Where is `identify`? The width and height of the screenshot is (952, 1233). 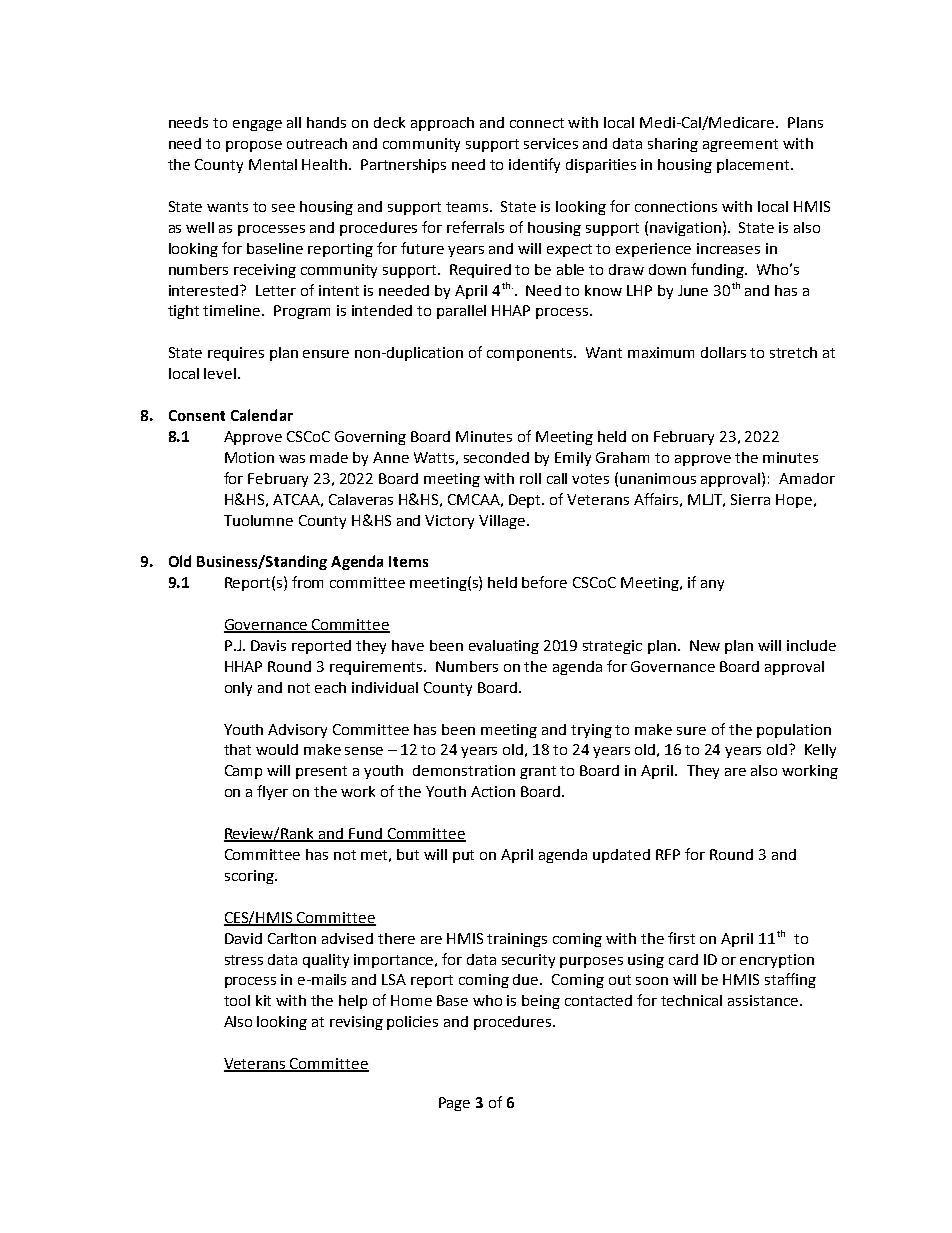
identify is located at coordinates (534, 165).
